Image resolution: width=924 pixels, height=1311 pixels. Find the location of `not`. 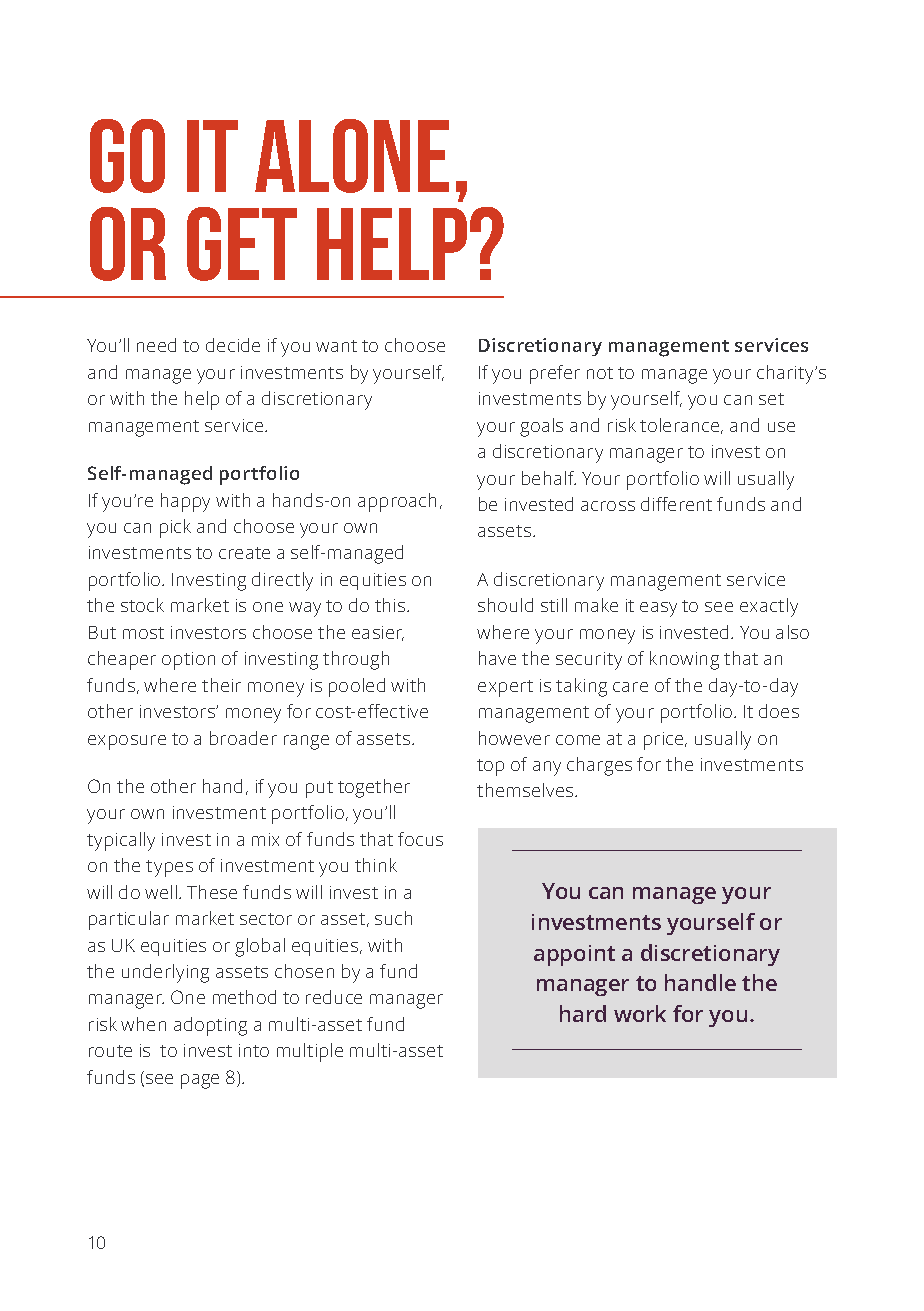

not is located at coordinates (600, 373).
